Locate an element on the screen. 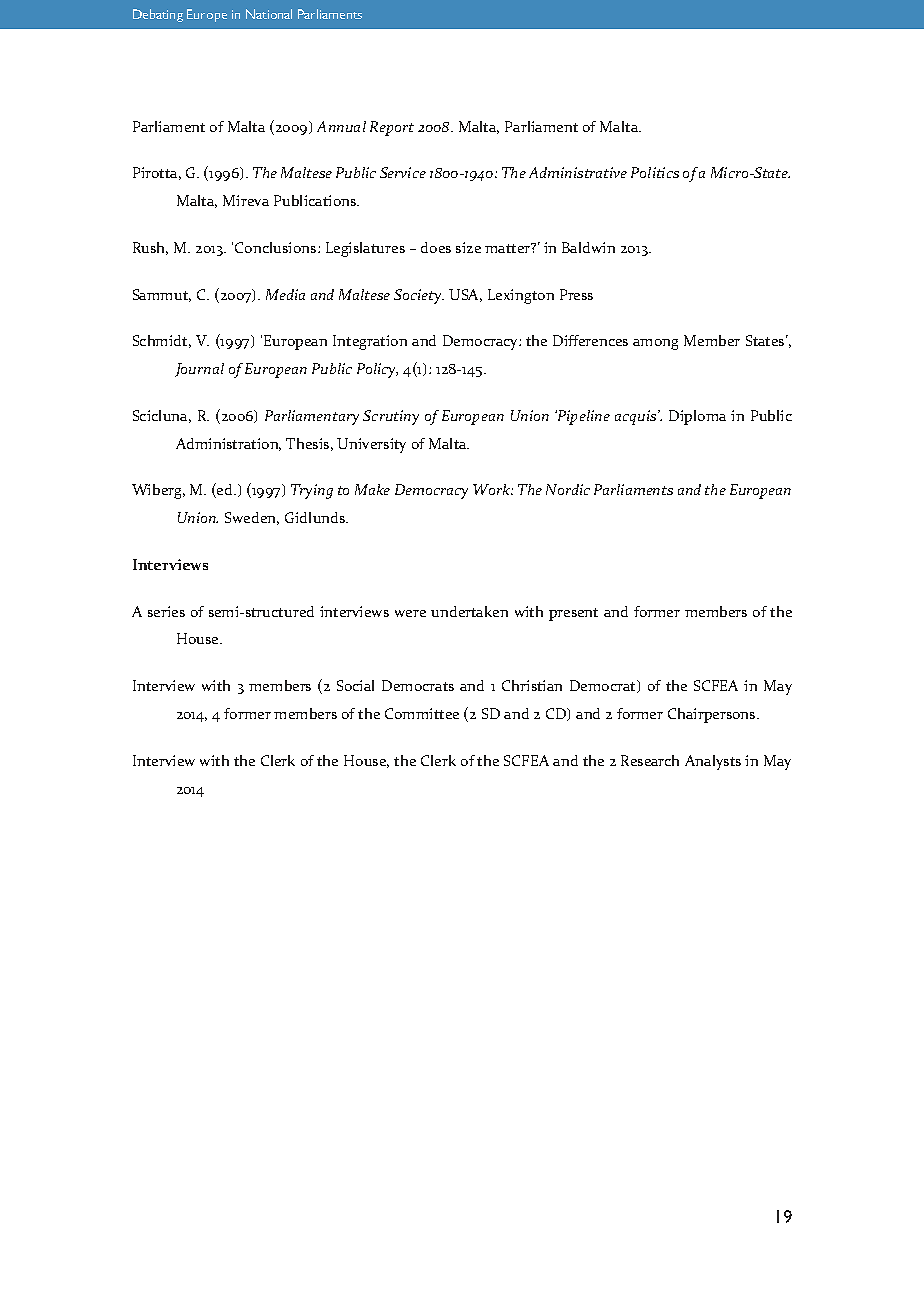 This screenshot has height=1308, width=924. Social is located at coordinates (355, 685).
